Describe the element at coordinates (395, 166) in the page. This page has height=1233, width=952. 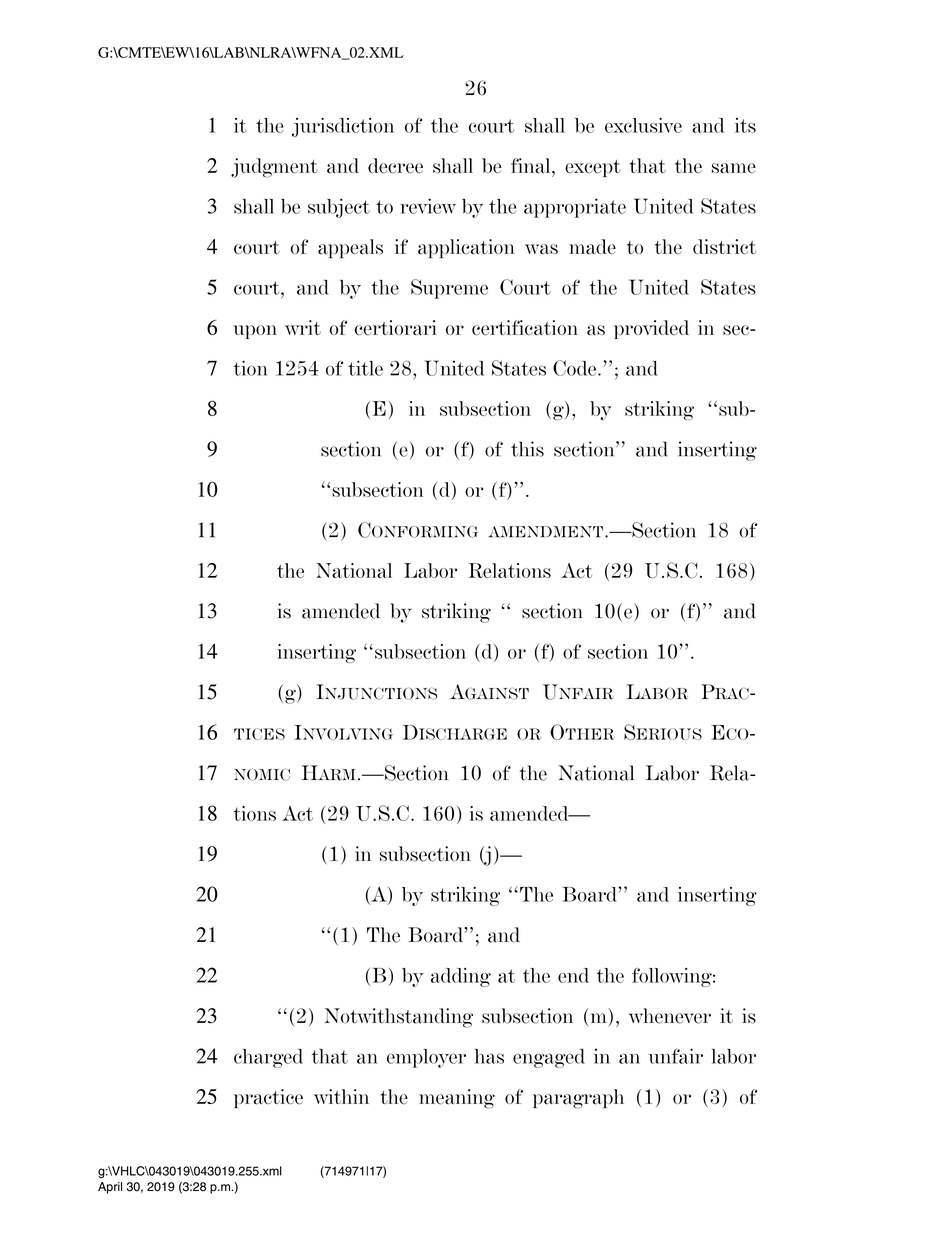
I see `decree` at that location.
